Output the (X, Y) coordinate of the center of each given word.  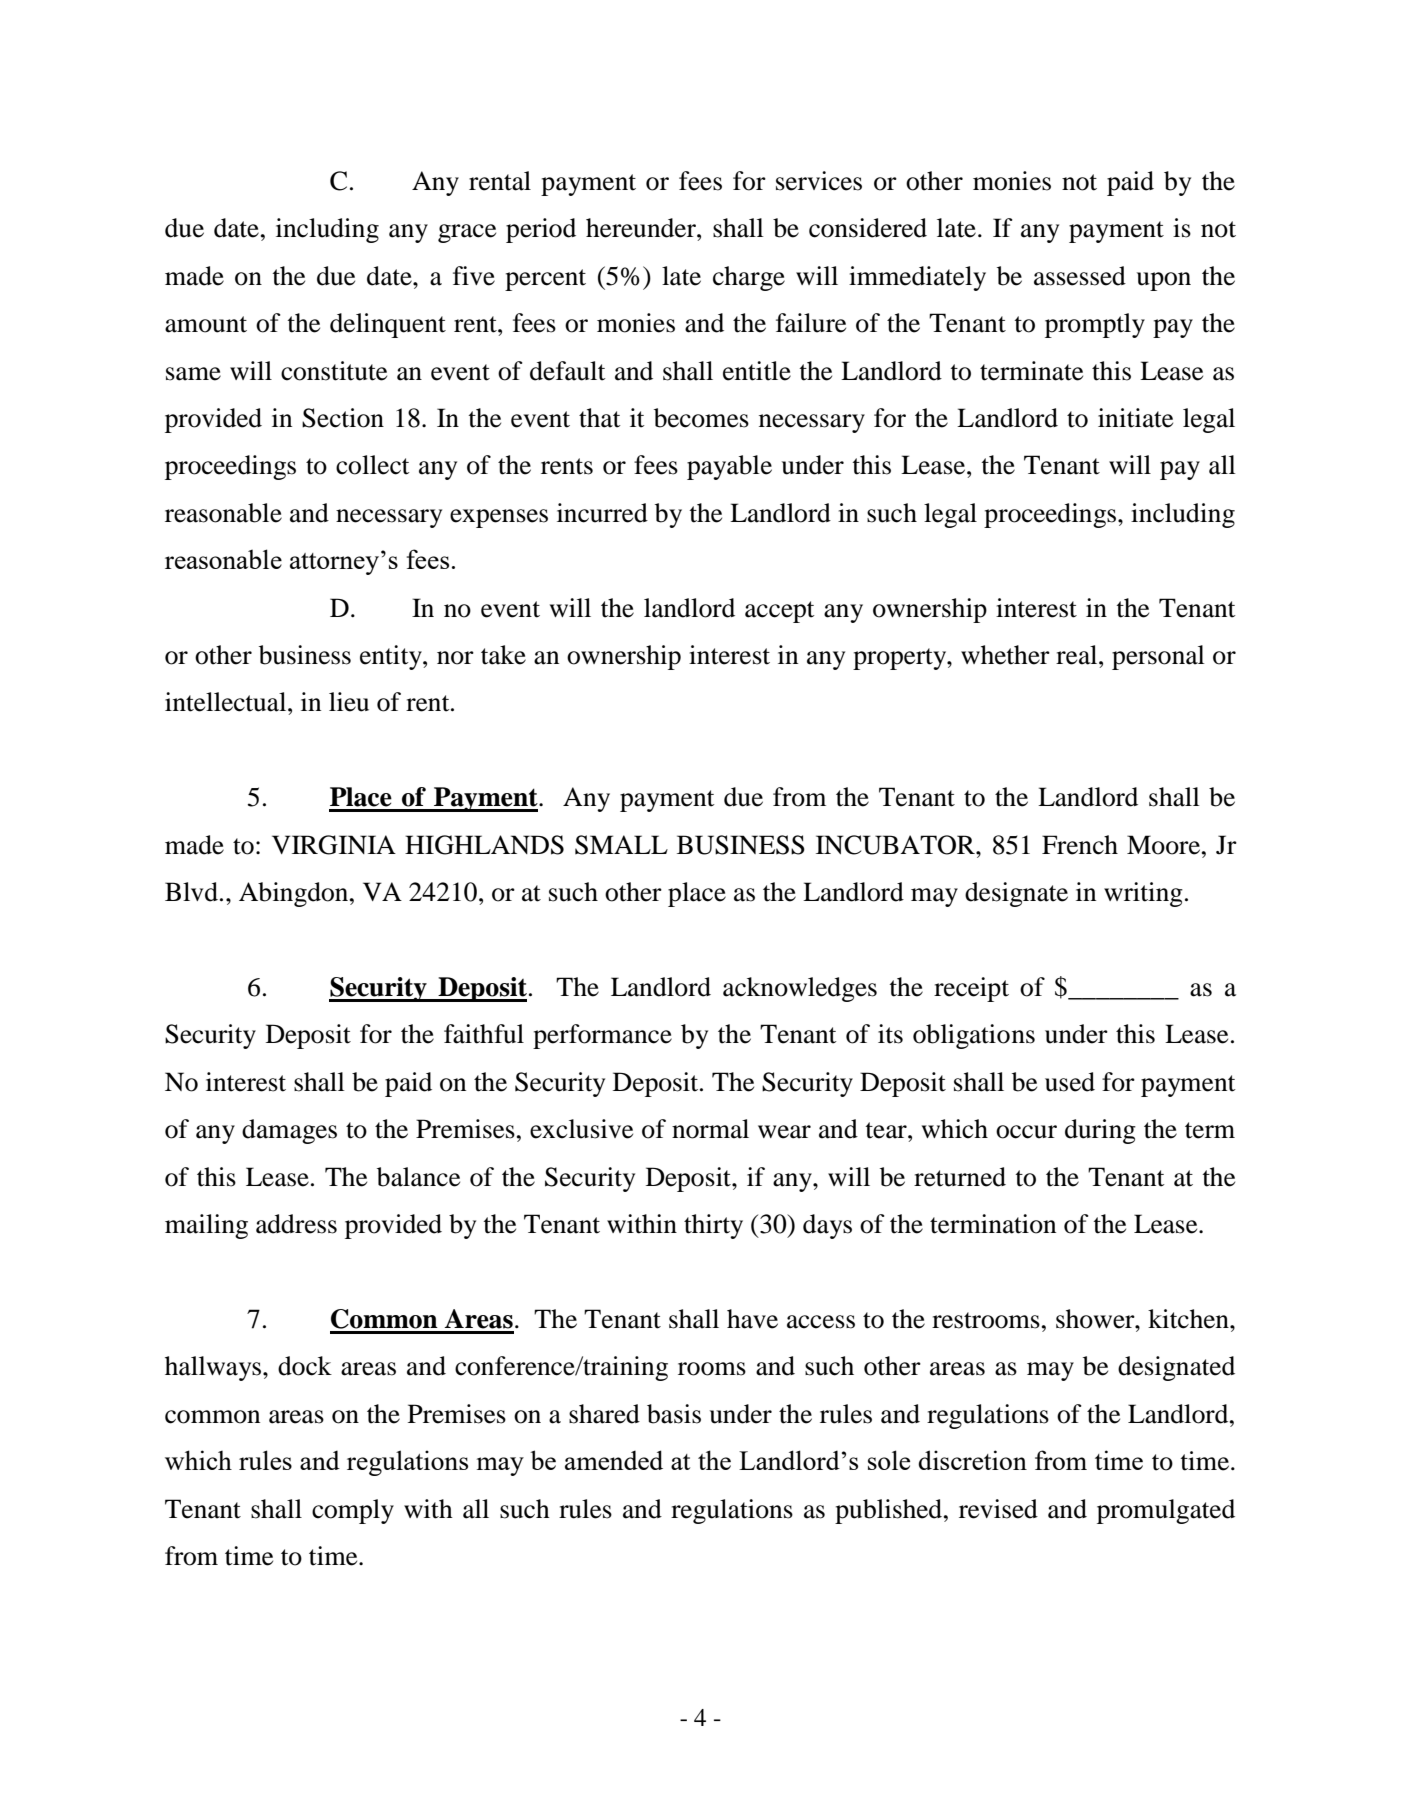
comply (353, 1511)
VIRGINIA (334, 845)
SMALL (621, 845)
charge (749, 278)
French (1080, 845)
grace (467, 233)
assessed (1080, 276)
